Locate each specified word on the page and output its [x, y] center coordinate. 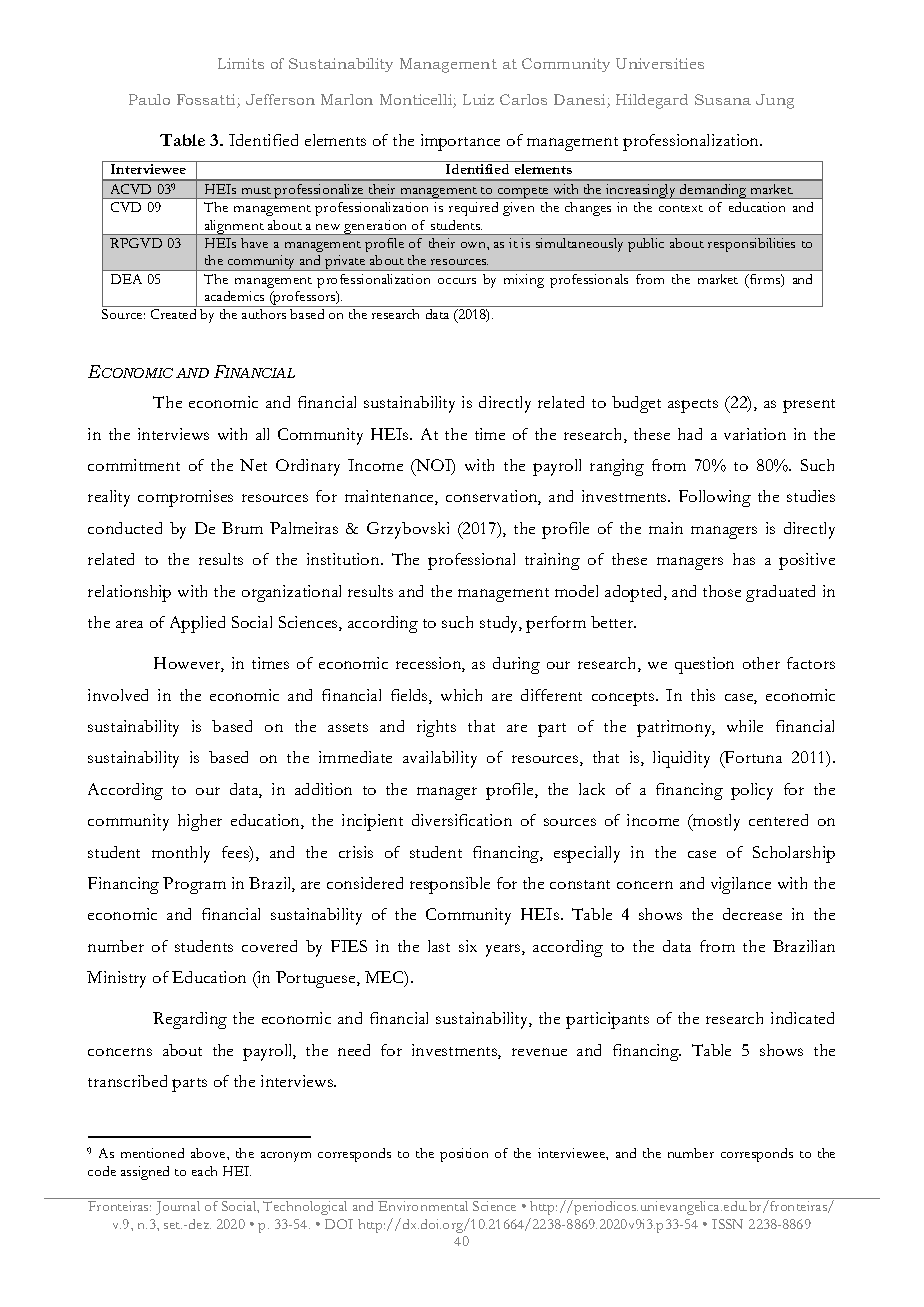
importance [460, 142]
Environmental [423, 1206]
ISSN [727, 1224]
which [461, 695]
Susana [723, 99]
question [704, 665]
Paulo [149, 99]
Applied [197, 624]
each [204, 1171]
